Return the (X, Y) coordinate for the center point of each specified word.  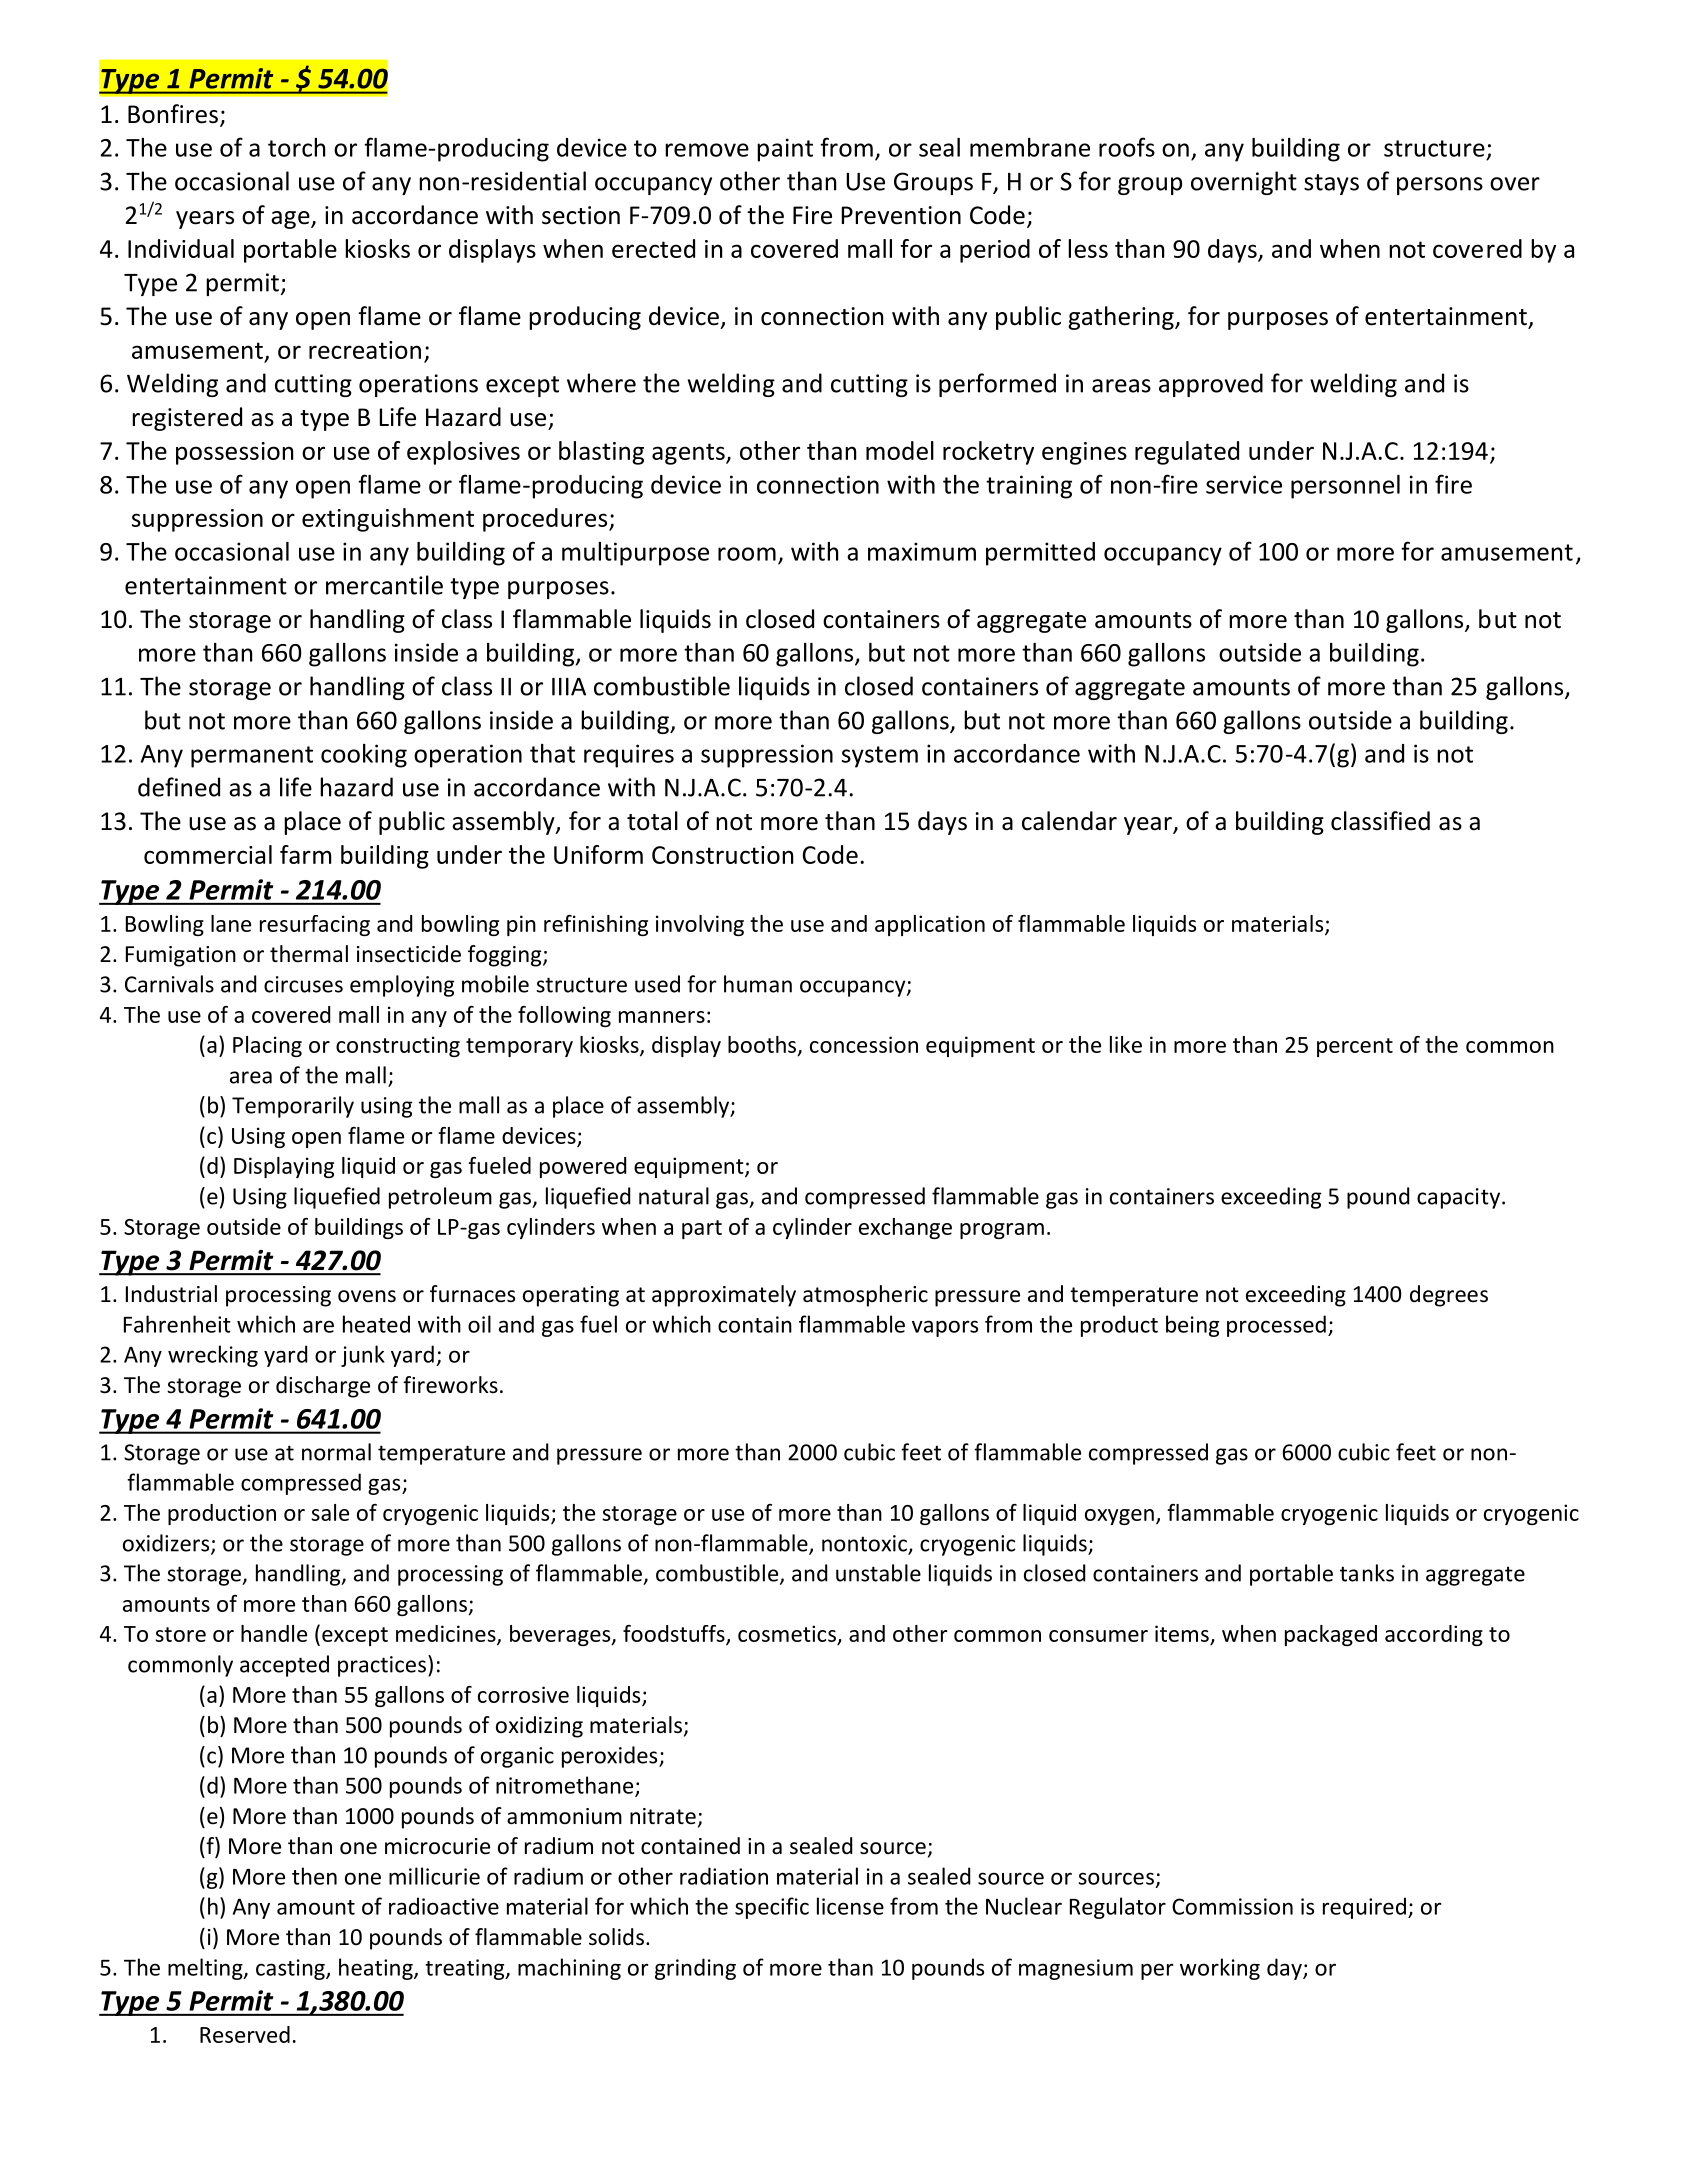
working (1220, 1969)
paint (785, 150)
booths (763, 1045)
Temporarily (293, 1107)
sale (330, 1512)
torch (296, 147)
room (747, 554)
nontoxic (865, 1544)
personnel (1345, 487)
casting (291, 1969)
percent (1355, 1047)
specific (772, 1908)
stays (1331, 184)
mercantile (384, 585)
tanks (1367, 1573)
